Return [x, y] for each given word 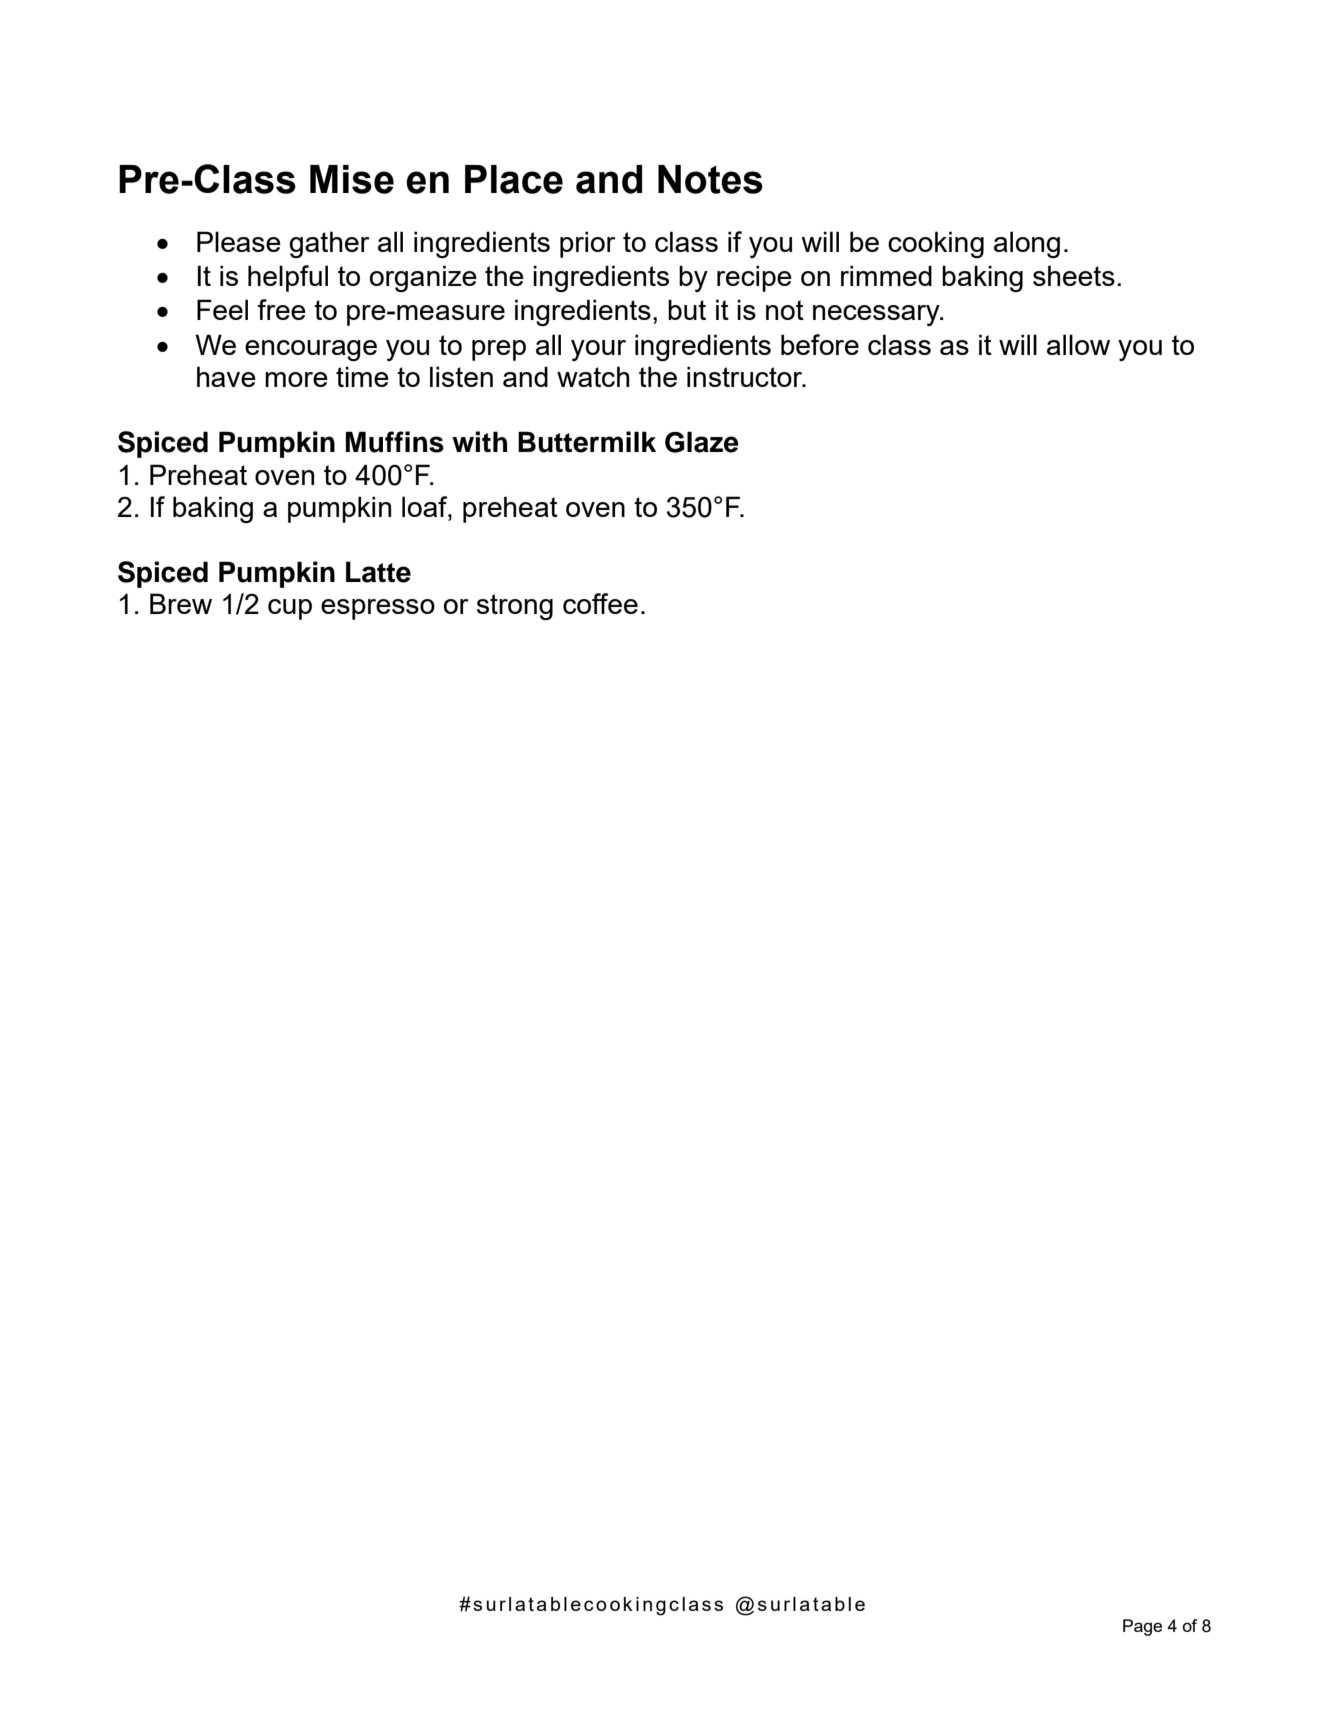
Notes [710, 179]
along [1027, 244]
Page [1142, 1627]
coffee [600, 603]
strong [515, 607]
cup [290, 609]
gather [329, 244]
